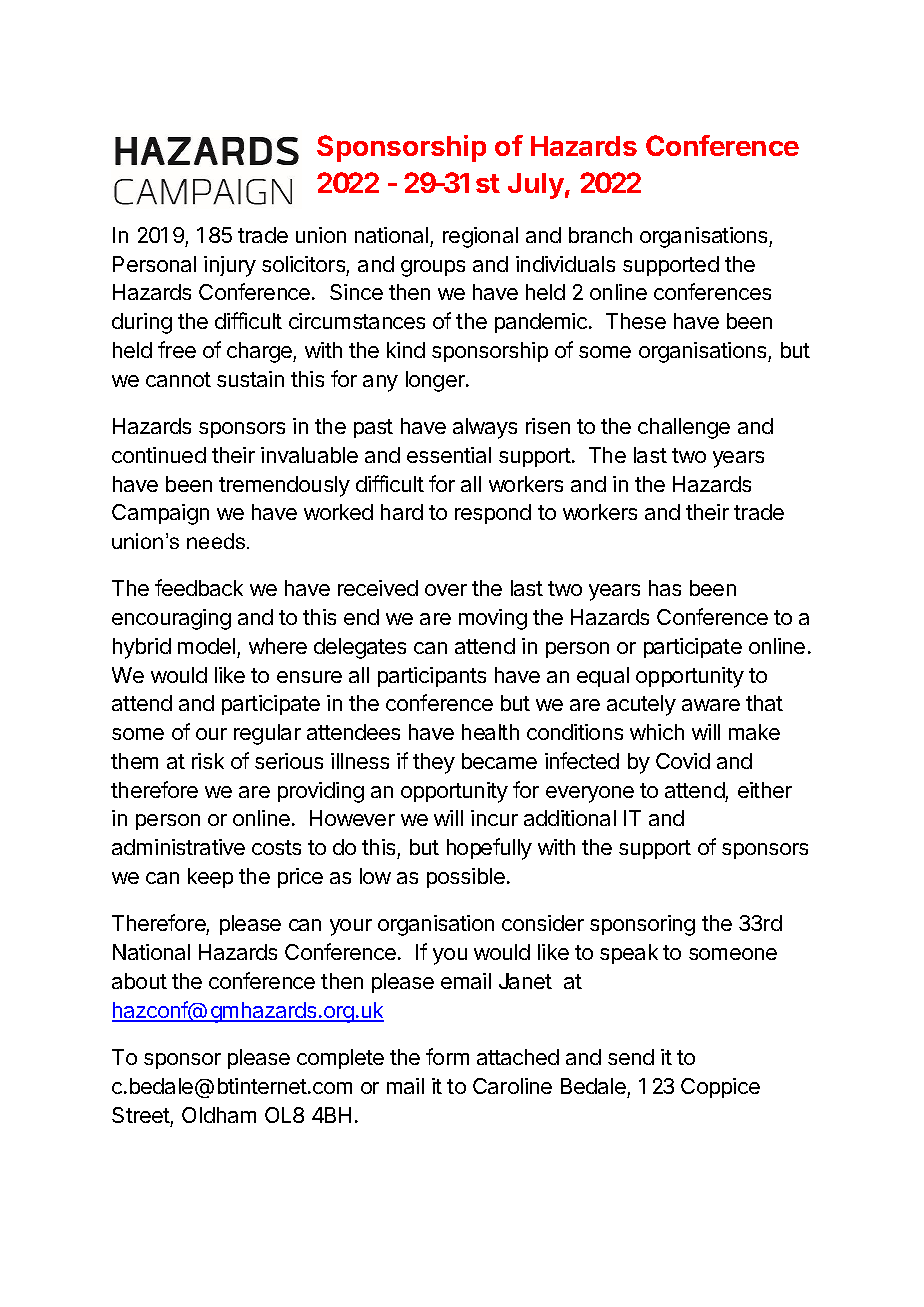 The width and height of the screenshot is (924, 1307). I want to click on administrative, so click(178, 847).
